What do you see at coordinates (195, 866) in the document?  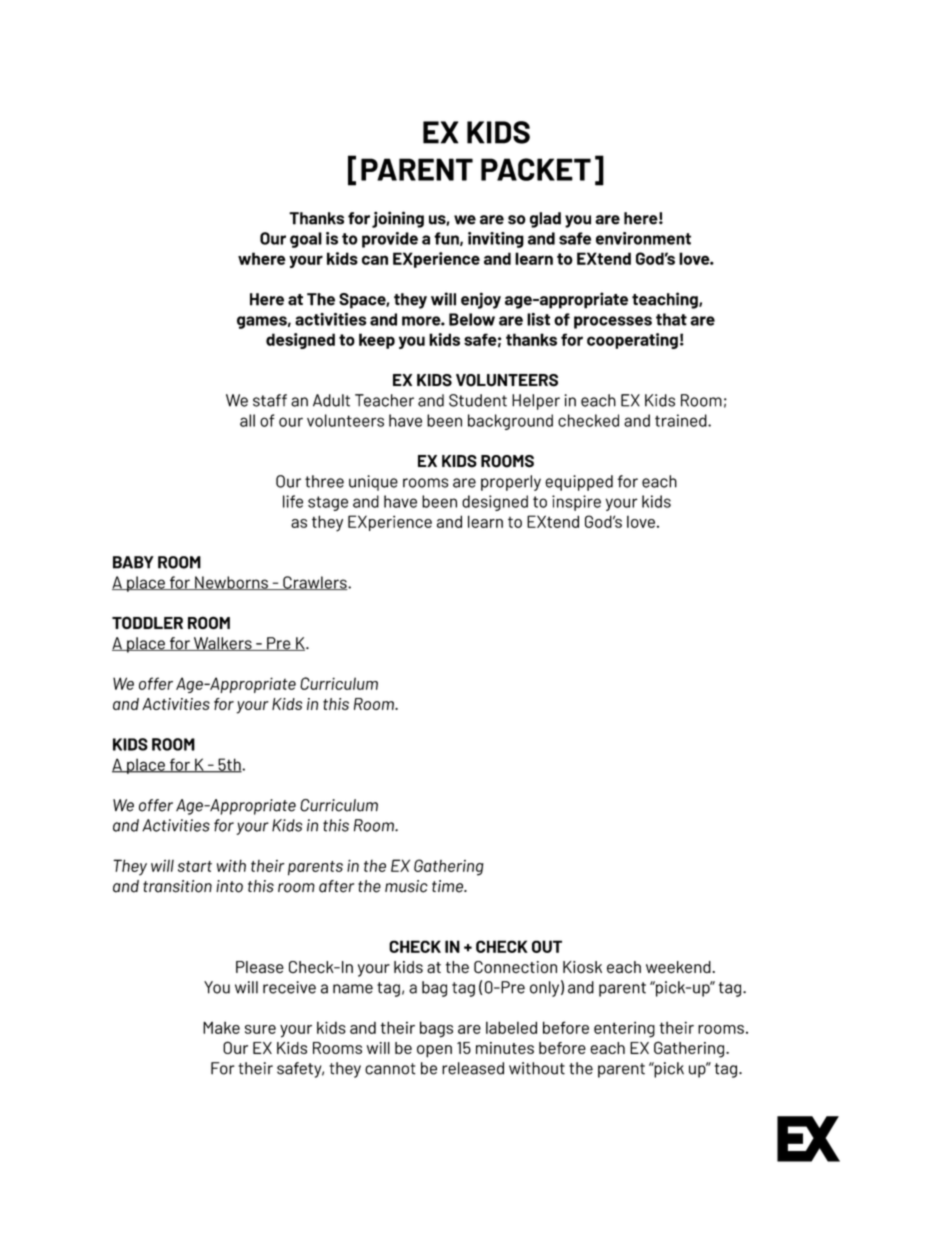 I see `start` at bounding box center [195, 866].
